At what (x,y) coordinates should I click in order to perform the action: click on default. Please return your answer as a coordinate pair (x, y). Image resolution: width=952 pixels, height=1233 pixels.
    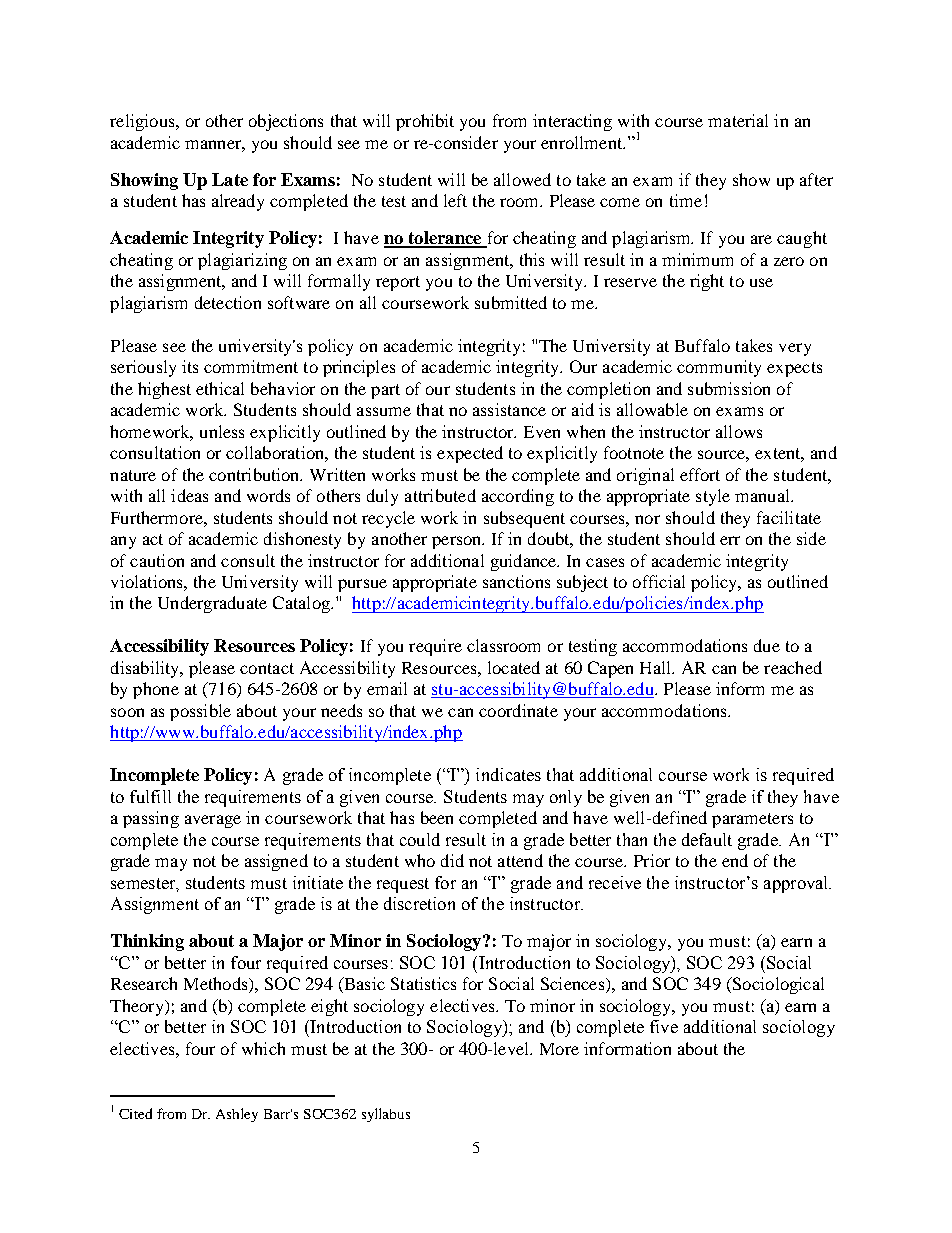
    Looking at the image, I should click on (707, 839).
